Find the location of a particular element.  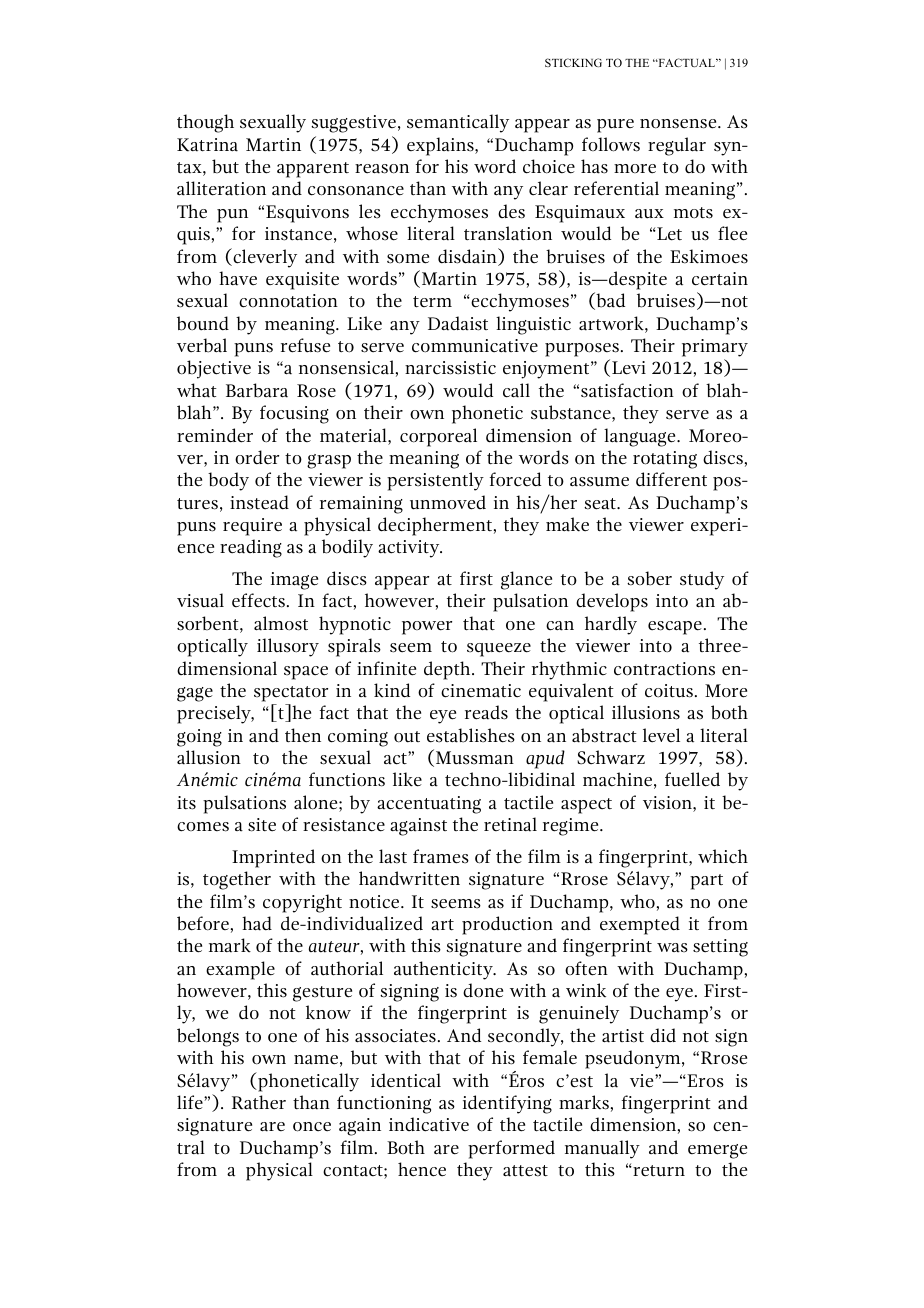

effects is located at coordinates (258, 600).
